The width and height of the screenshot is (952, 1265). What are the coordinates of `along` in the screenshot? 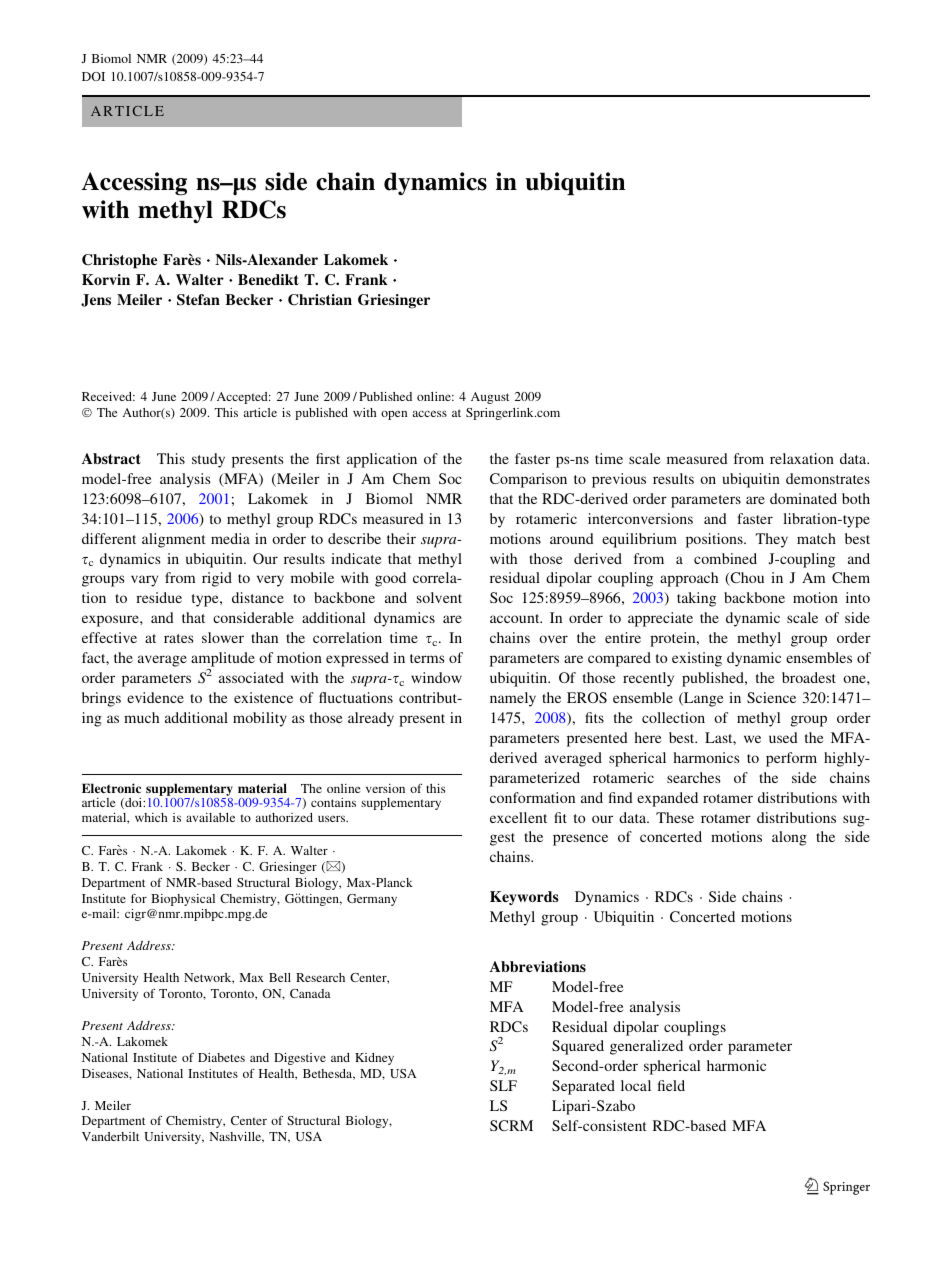 It's located at (789, 838).
